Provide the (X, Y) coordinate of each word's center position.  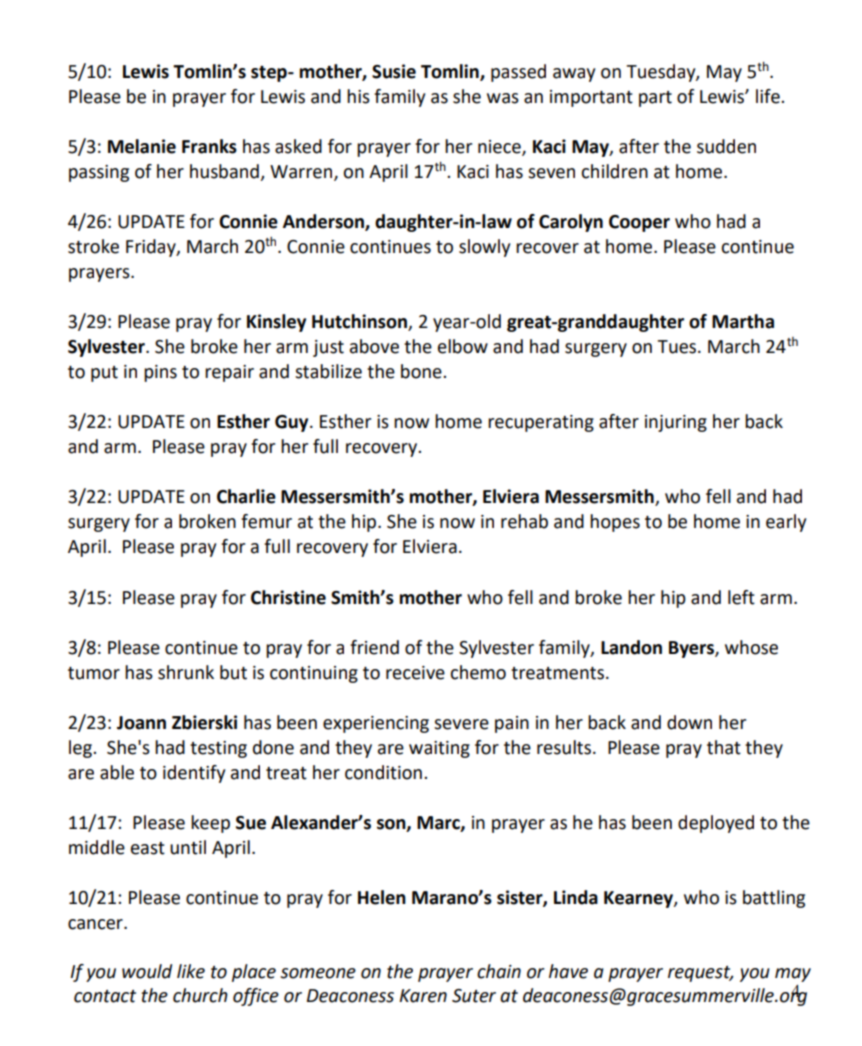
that (724, 747)
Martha (743, 321)
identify (194, 774)
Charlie (246, 496)
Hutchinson (360, 322)
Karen (423, 996)
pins (160, 373)
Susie (394, 71)
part (655, 99)
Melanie (142, 146)
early (786, 523)
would (147, 971)
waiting (439, 749)
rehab (524, 521)
